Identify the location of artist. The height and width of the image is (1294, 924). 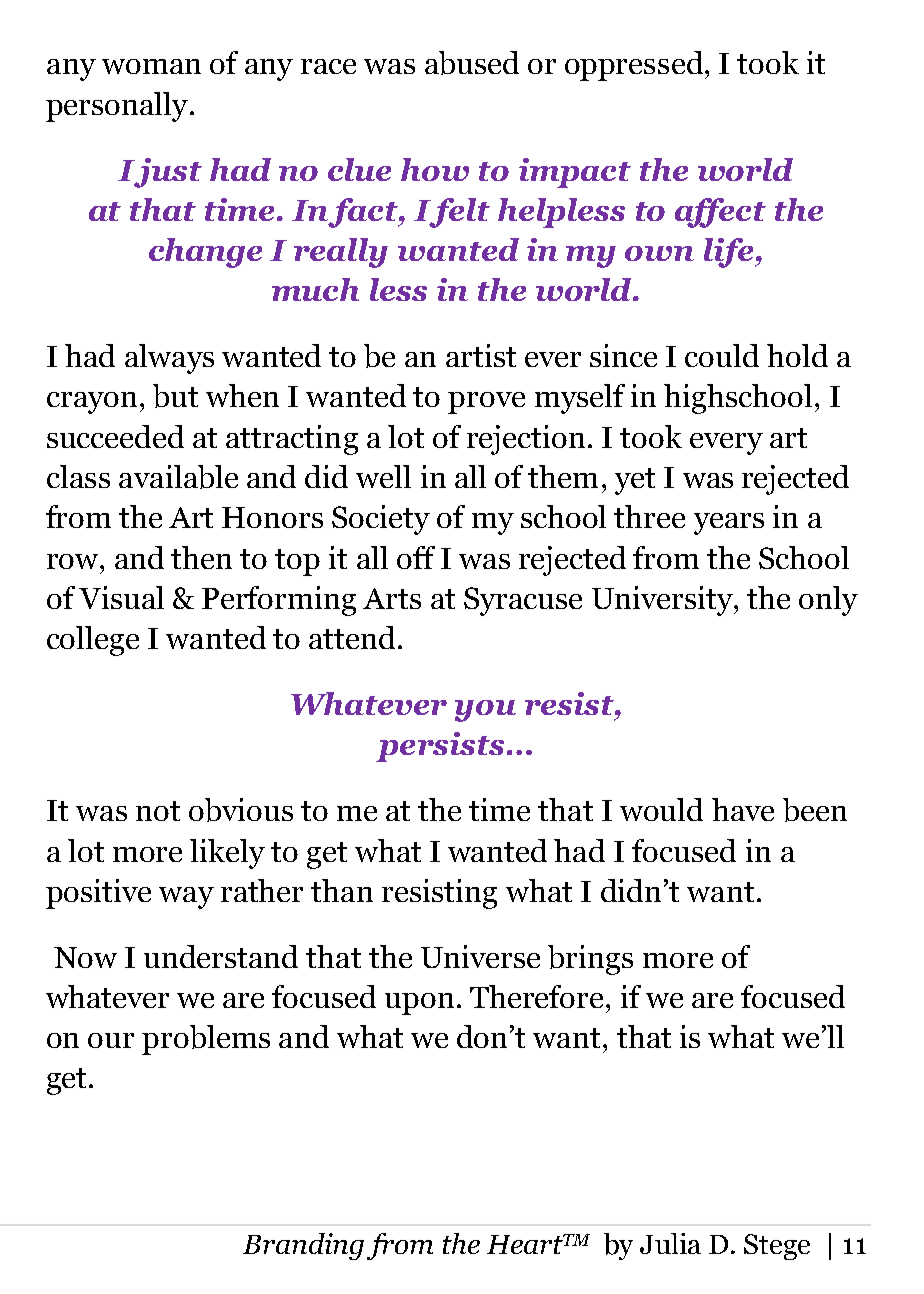
(481, 355).
